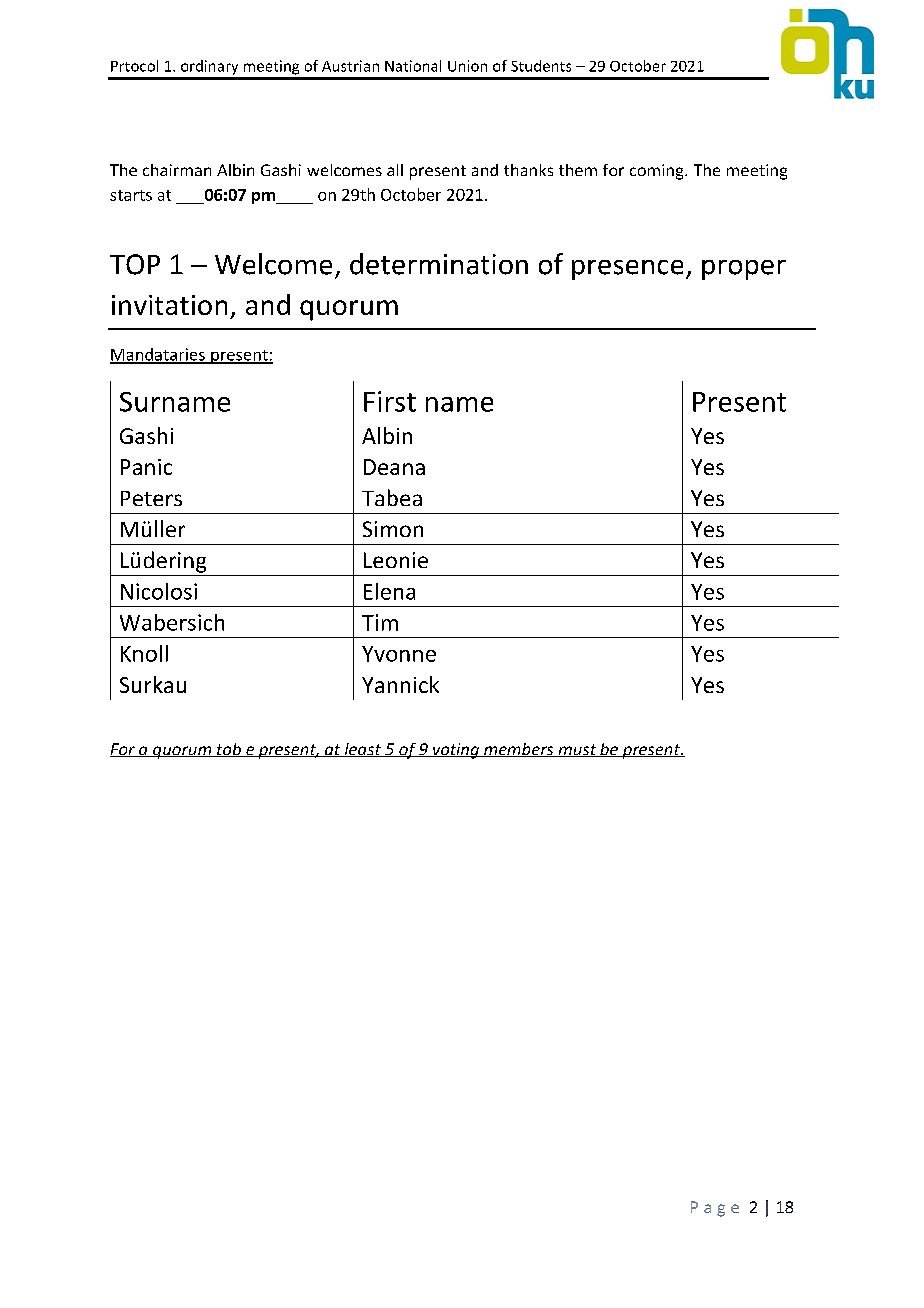 The height and width of the image is (1308, 924). Describe the element at coordinates (456, 751) in the image. I see `voting` at that location.
